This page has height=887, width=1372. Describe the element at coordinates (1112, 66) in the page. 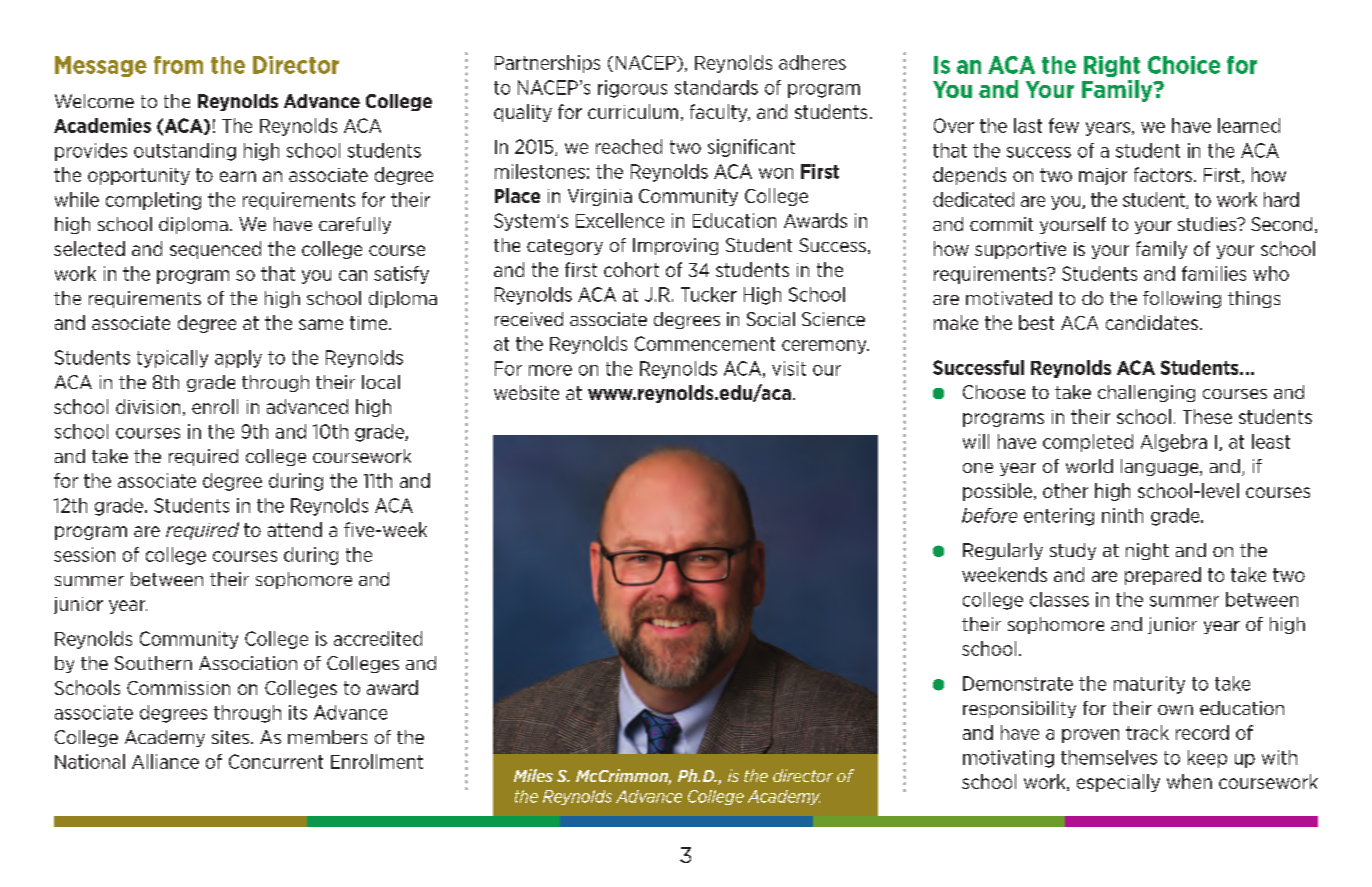

I see `Right` at that location.
